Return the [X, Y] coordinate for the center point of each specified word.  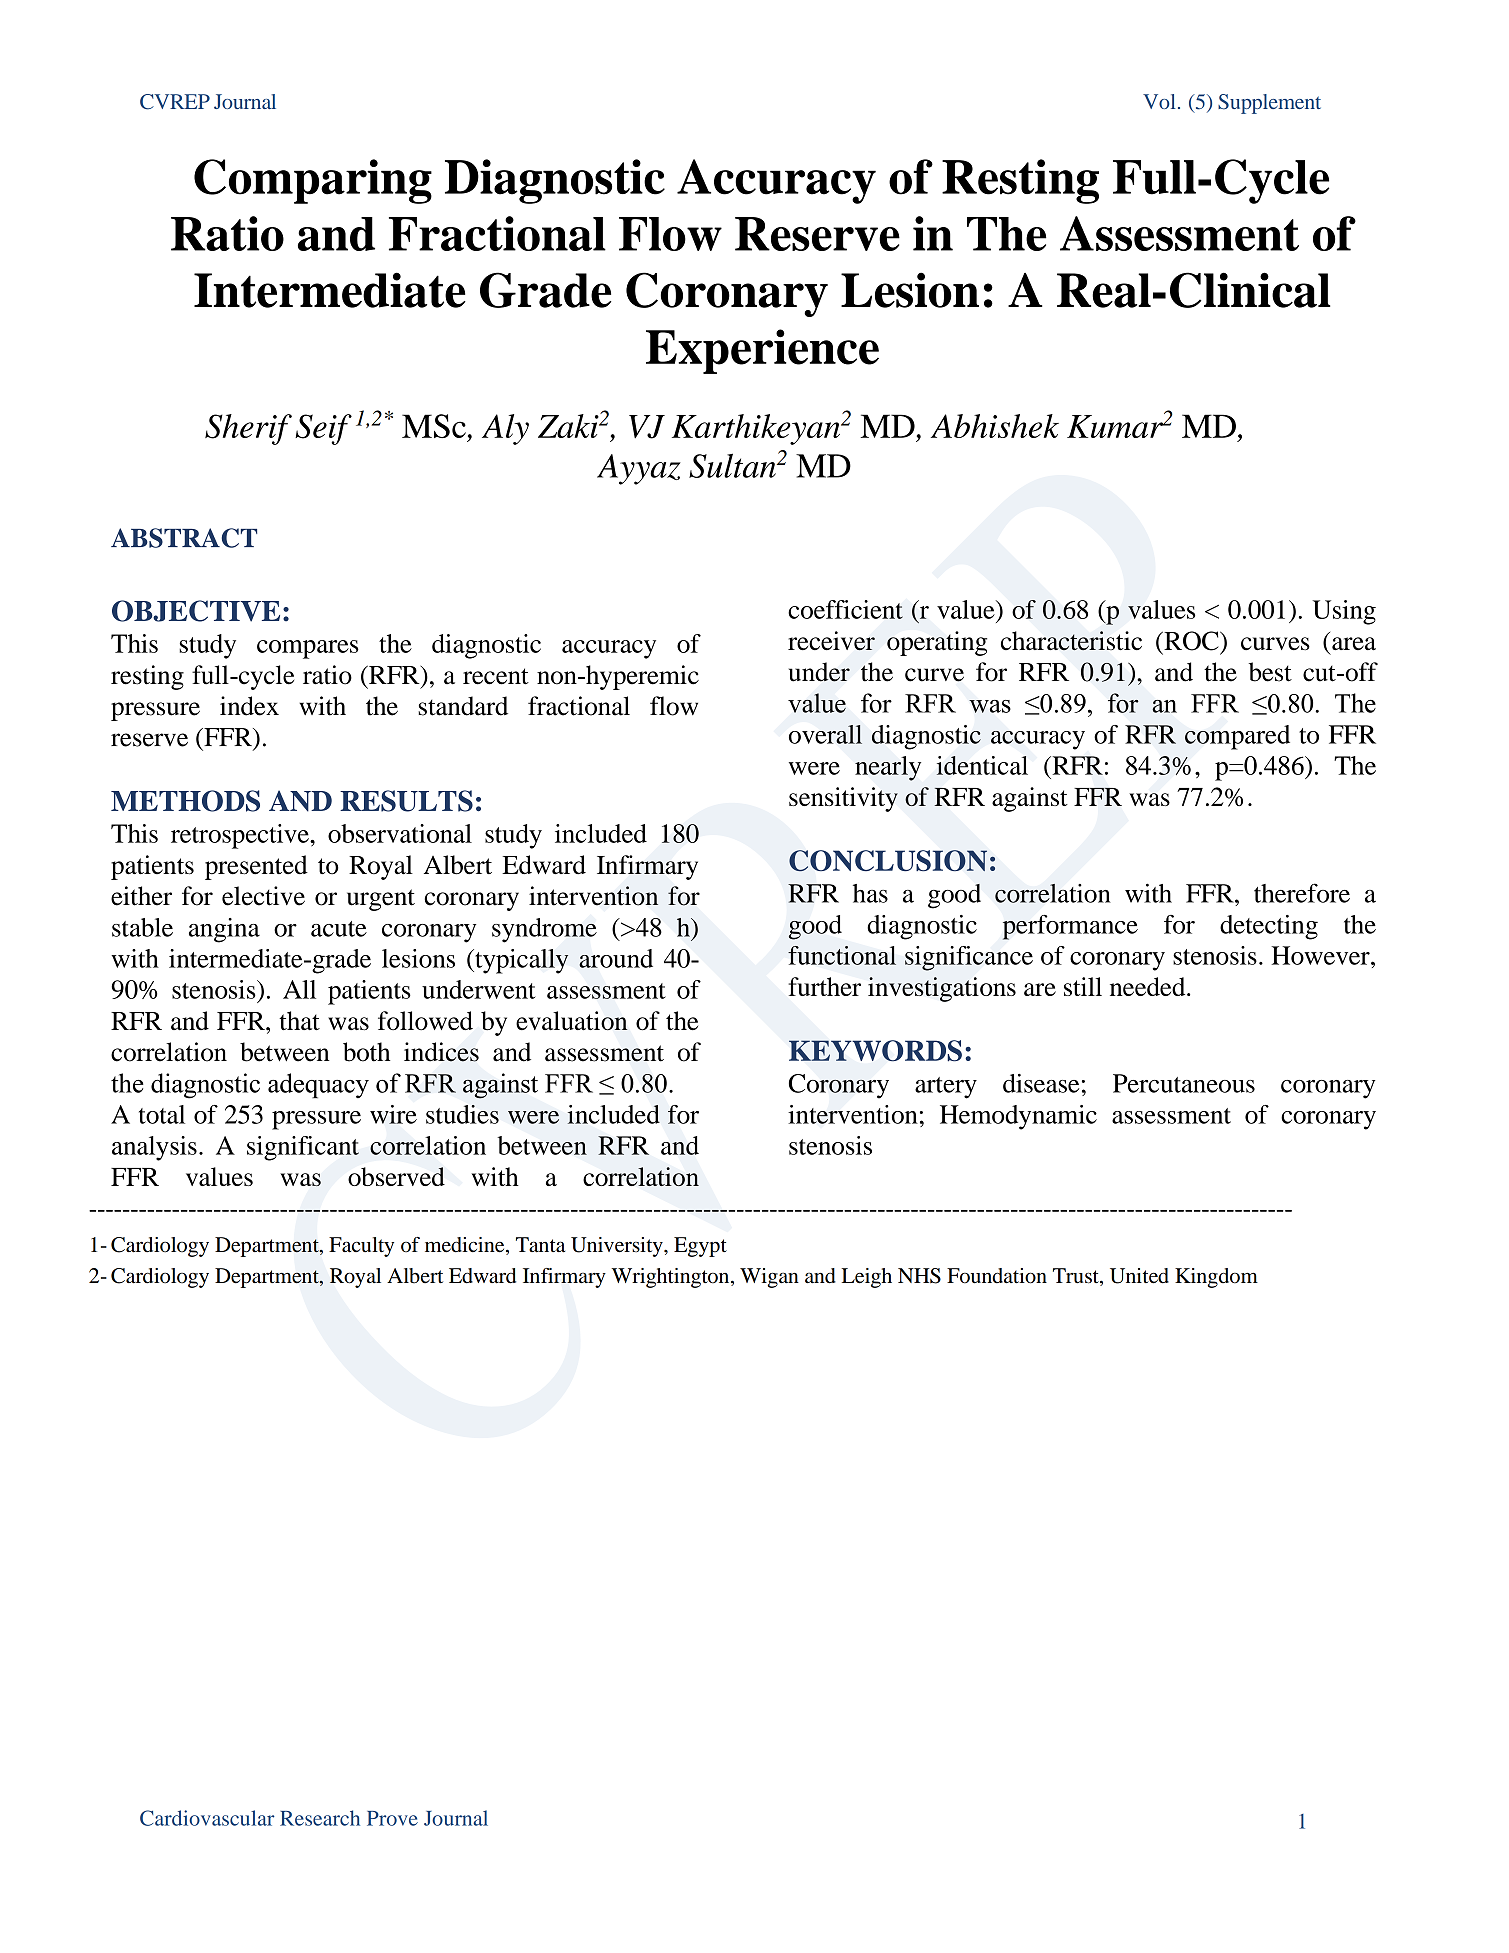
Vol [1159, 101]
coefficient [845, 609]
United [1139, 1276]
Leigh [866, 1278]
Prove [392, 1818]
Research [320, 1818]
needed [1149, 986]
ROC [1191, 641]
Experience [762, 351]
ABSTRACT [184, 538]
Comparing [313, 181]
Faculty [361, 1247]
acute [339, 929]
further [824, 986]
